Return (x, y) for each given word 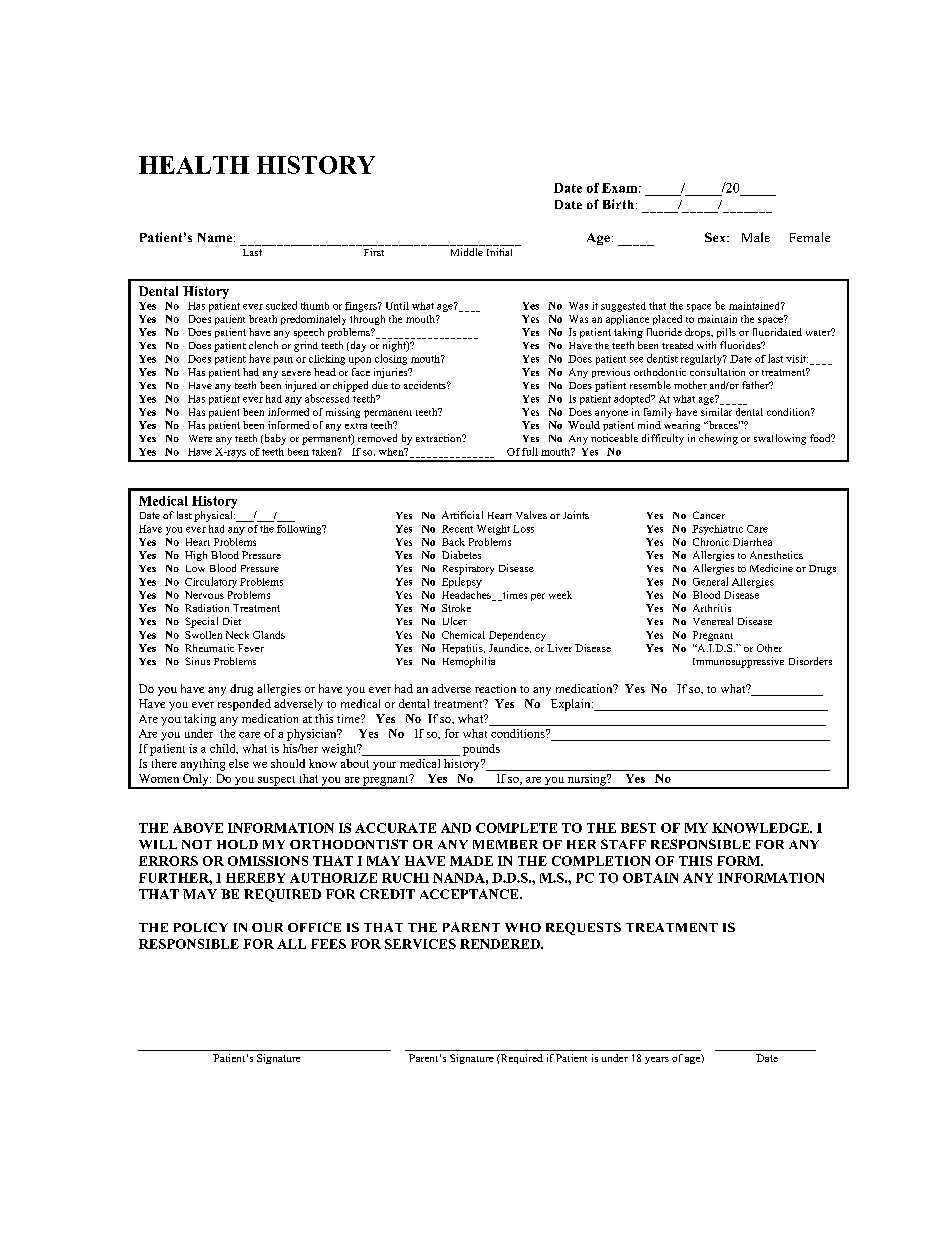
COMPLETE (516, 828)
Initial (499, 252)
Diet (232, 621)
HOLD (237, 844)
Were (200, 438)
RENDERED (501, 944)
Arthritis (712, 608)
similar (716, 412)
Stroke (456, 608)
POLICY (201, 927)
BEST (638, 828)
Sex (716, 237)
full (530, 451)
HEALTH (194, 165)
